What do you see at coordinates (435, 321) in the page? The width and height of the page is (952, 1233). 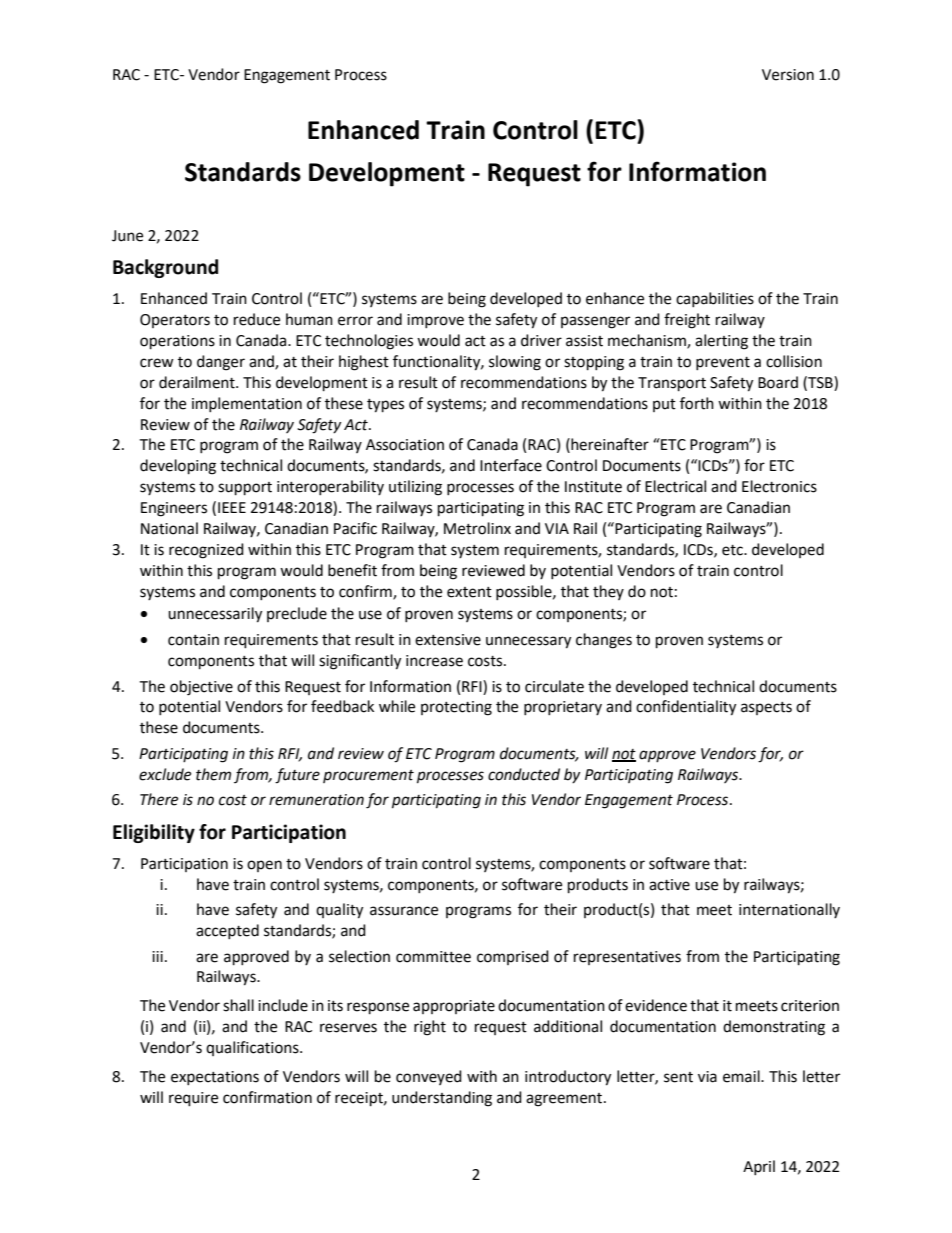 I see `improve` at bounding box center [435, 321].
